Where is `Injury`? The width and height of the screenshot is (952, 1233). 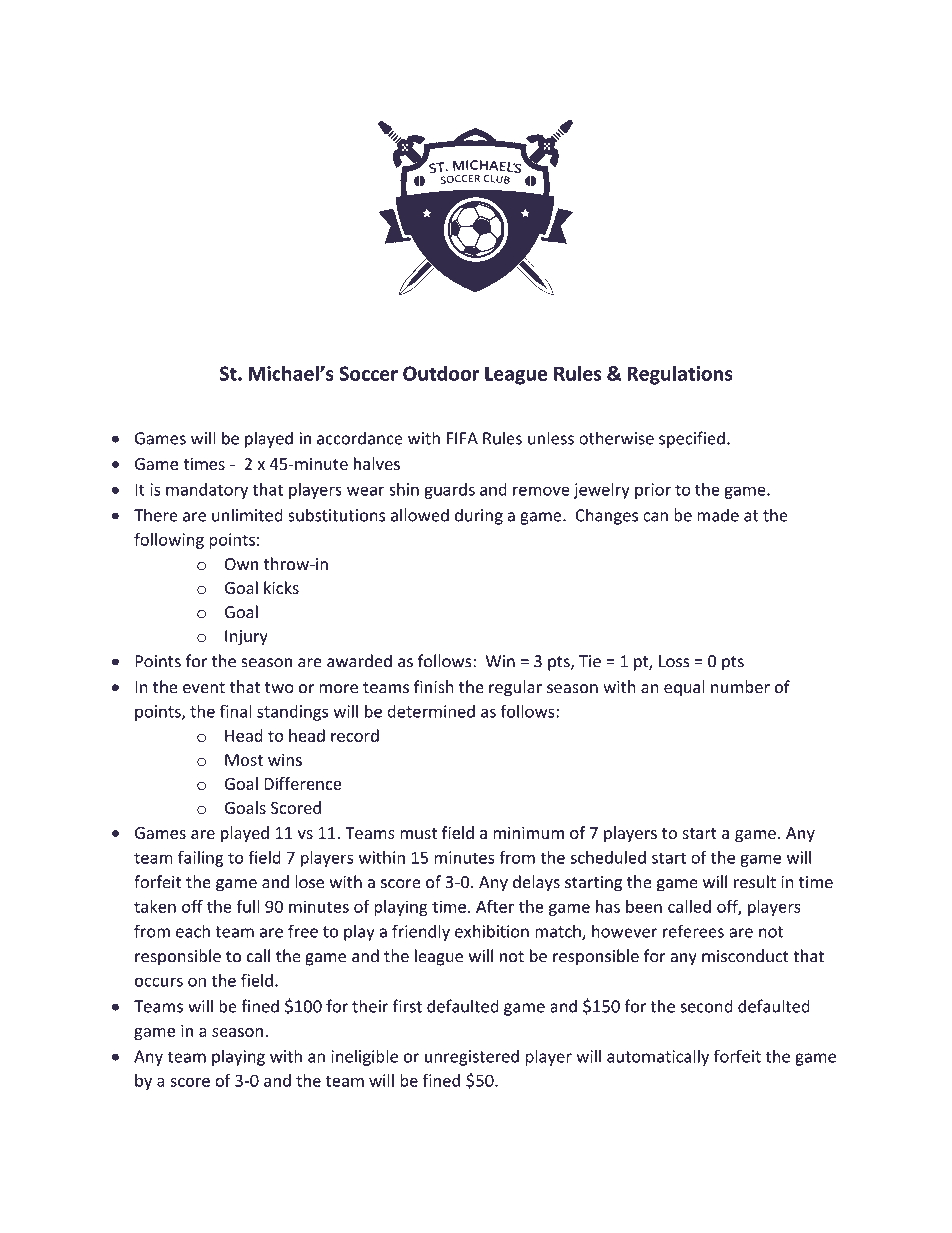 Injury is located at coordinates (246, 638).
